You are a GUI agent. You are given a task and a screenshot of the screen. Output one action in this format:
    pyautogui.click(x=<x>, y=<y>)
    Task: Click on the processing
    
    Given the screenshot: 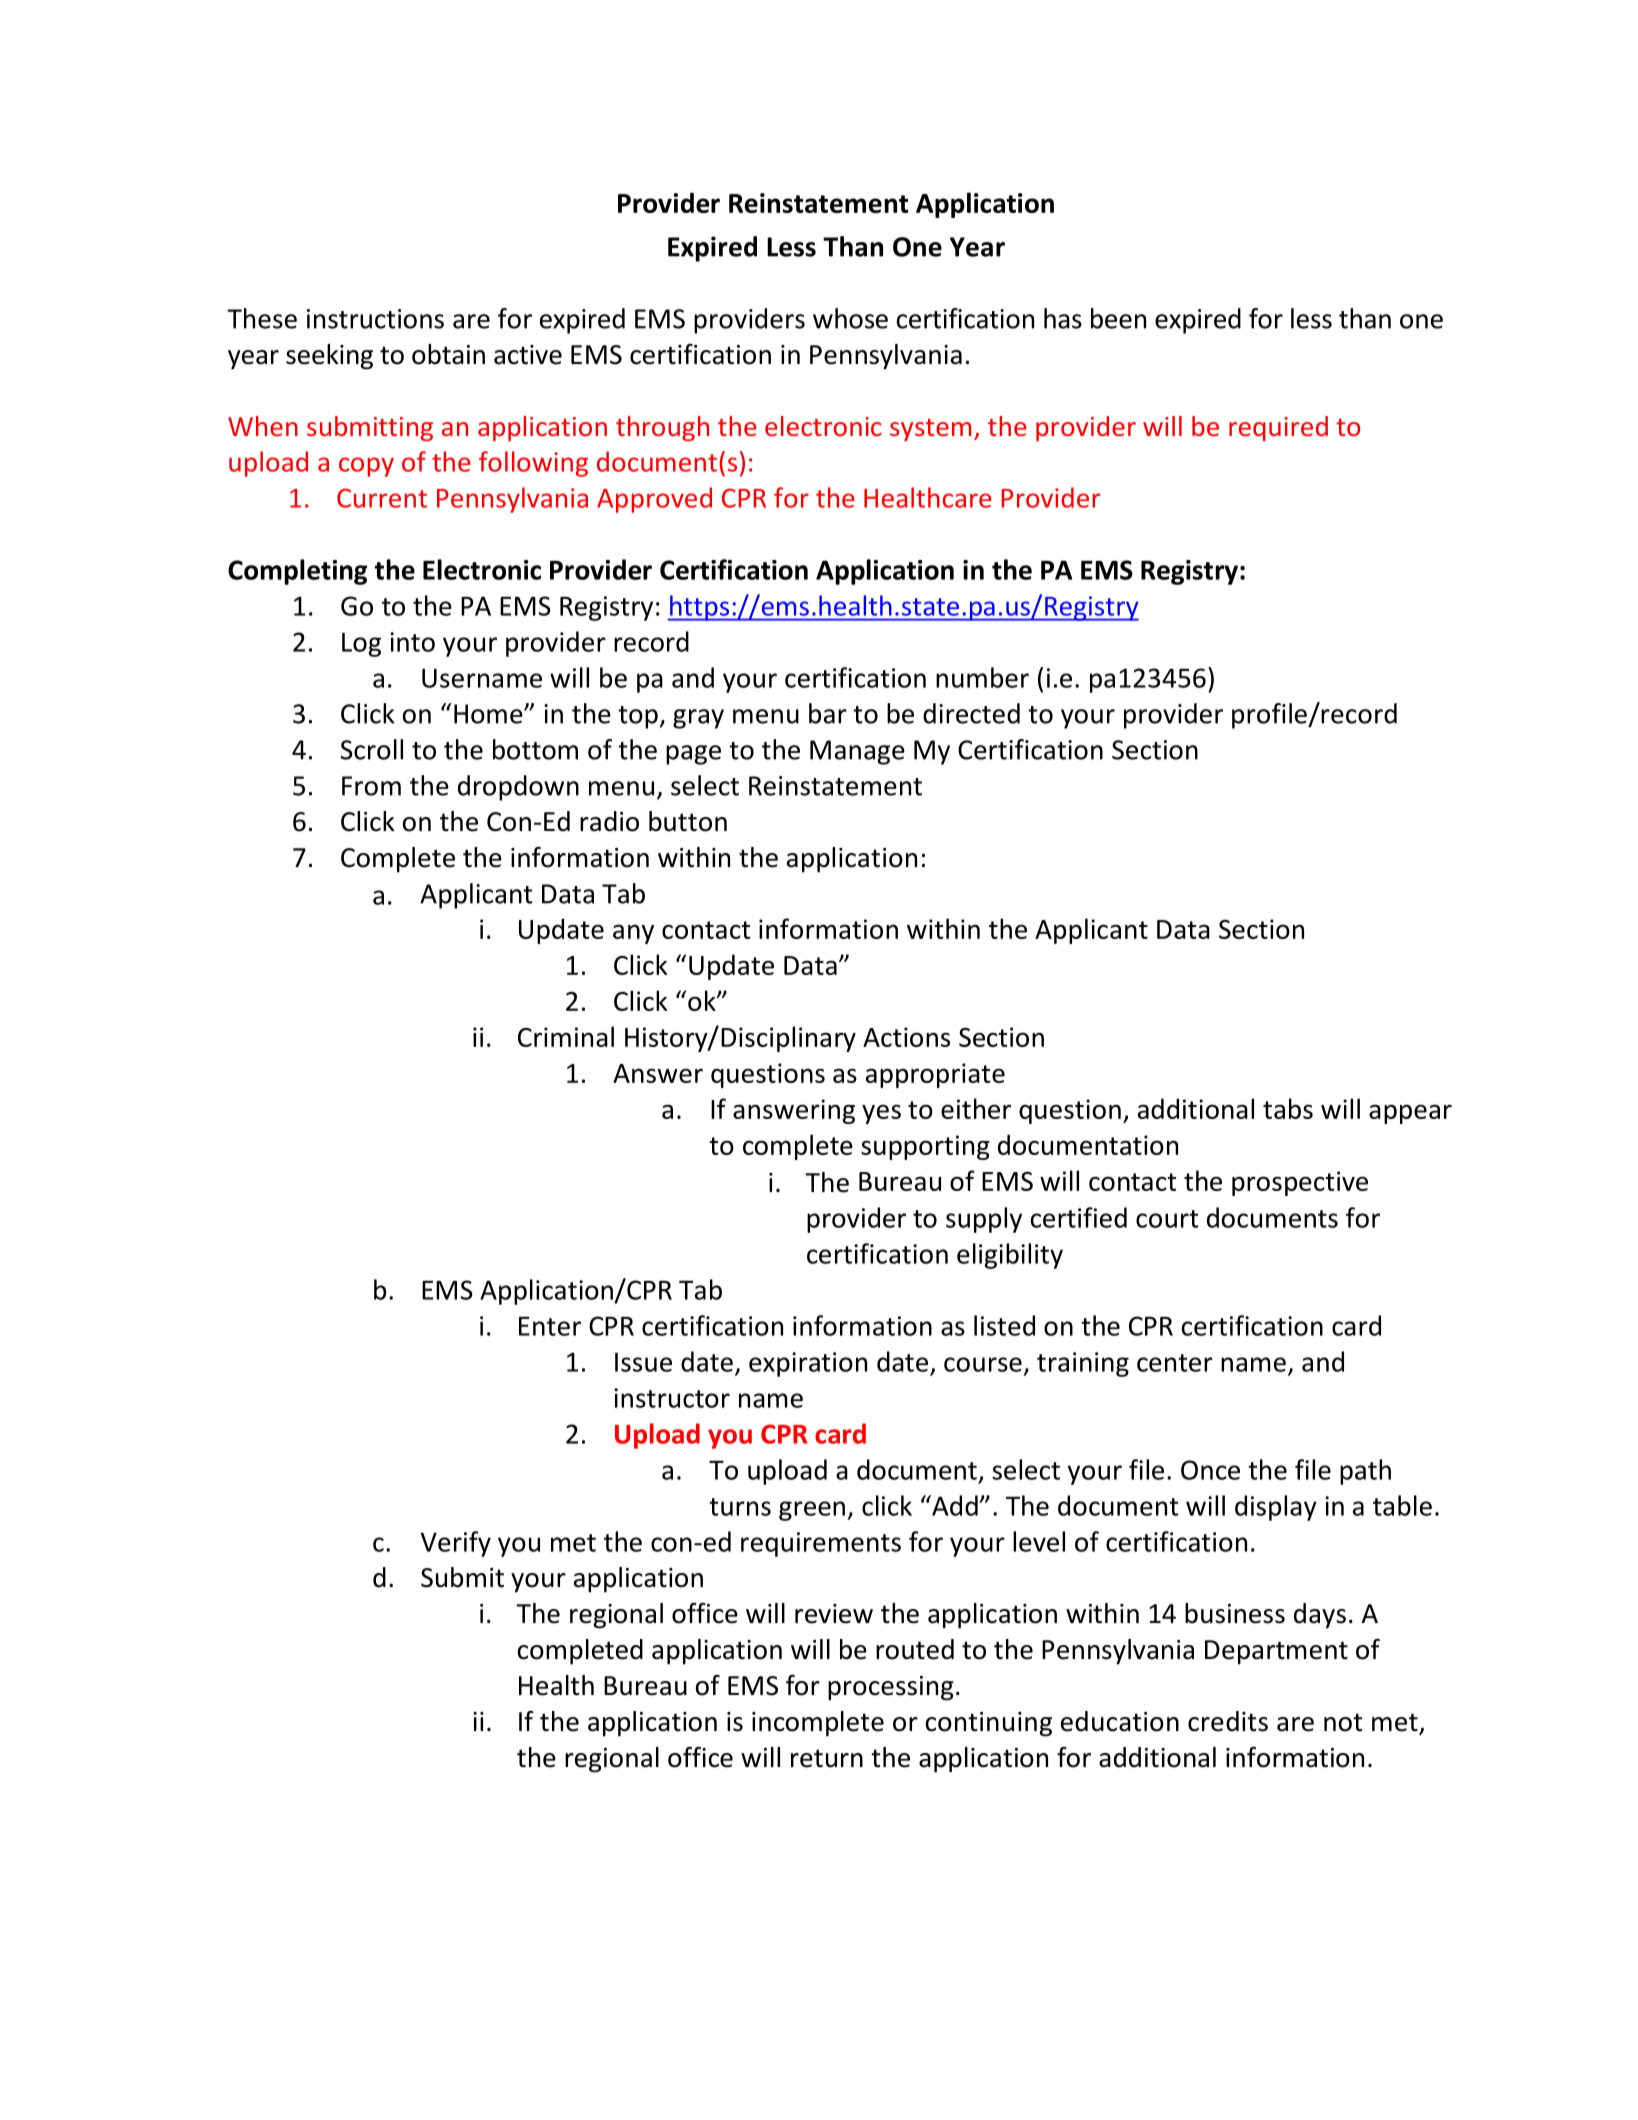 What is the action you would take?
    pyautogui.click(x=891, y=1688)
